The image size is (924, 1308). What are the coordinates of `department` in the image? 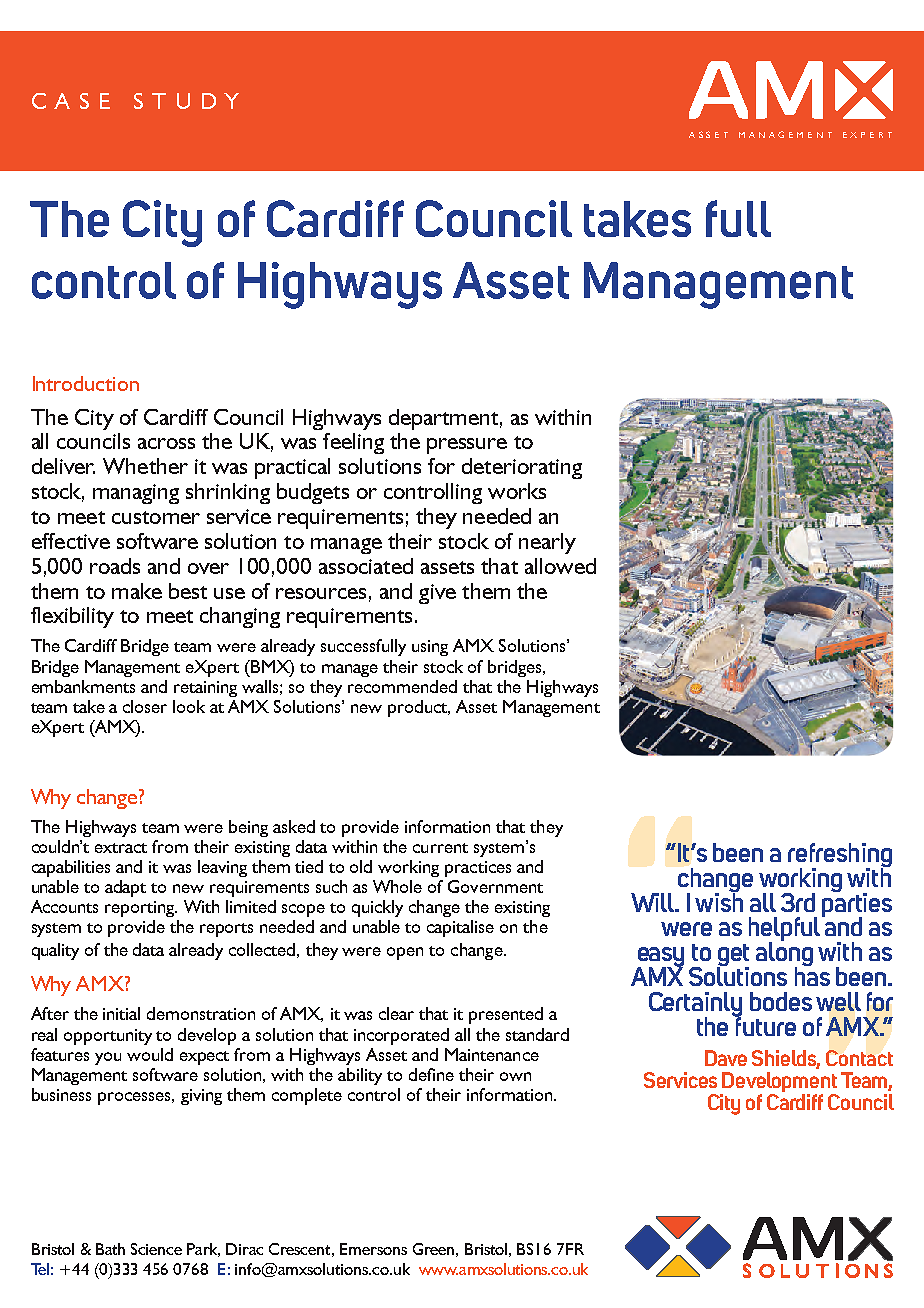 It's located at (443, 419).
